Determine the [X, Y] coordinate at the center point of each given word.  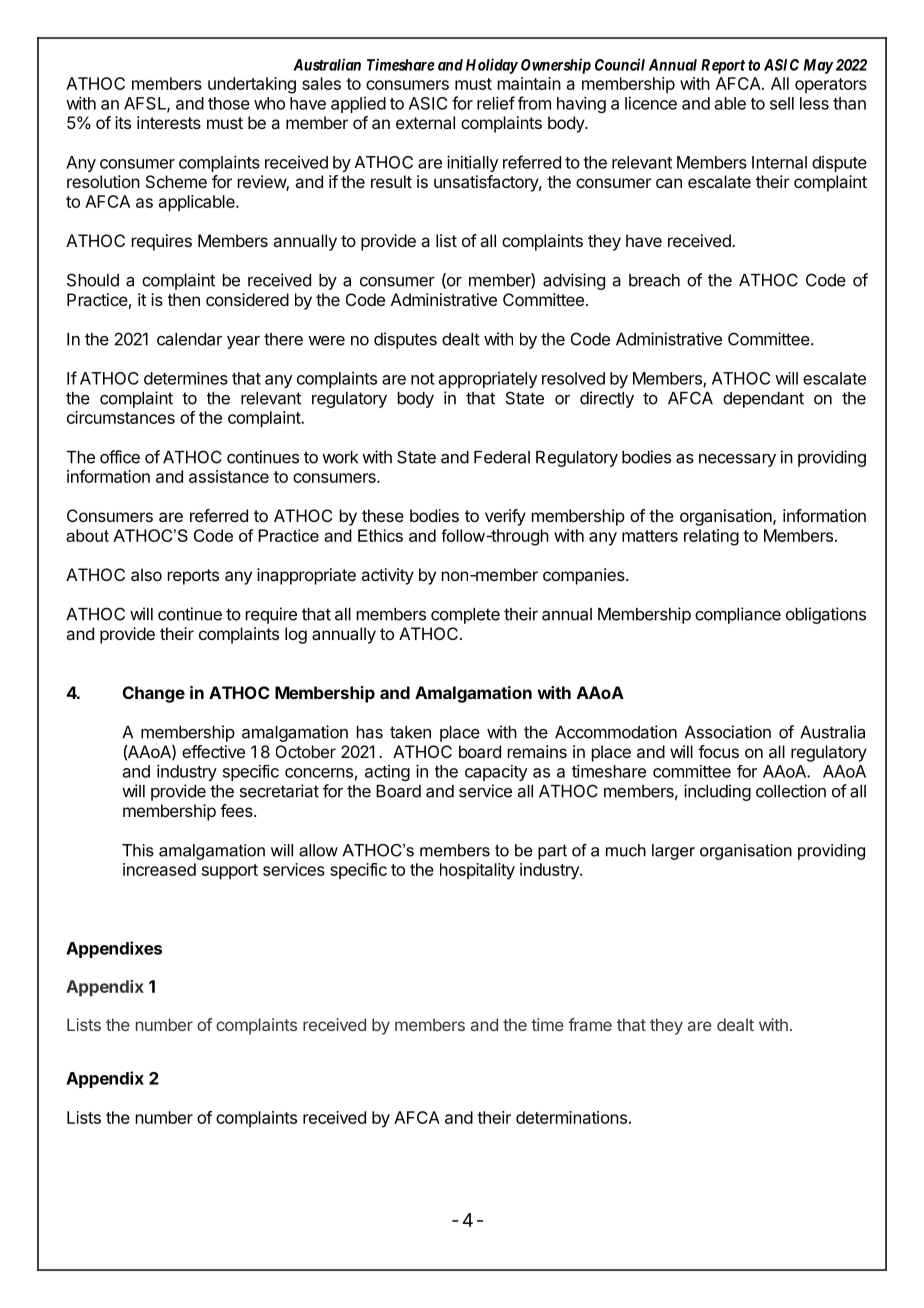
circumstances [121, 417]
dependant [763, 400]
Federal [502, 457]
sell [782, 103]
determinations [571, 1117]
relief [496, 103]
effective [213, 751]
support [230, 872]
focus [718, 751]
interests [169, 122]
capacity [496, 773]
